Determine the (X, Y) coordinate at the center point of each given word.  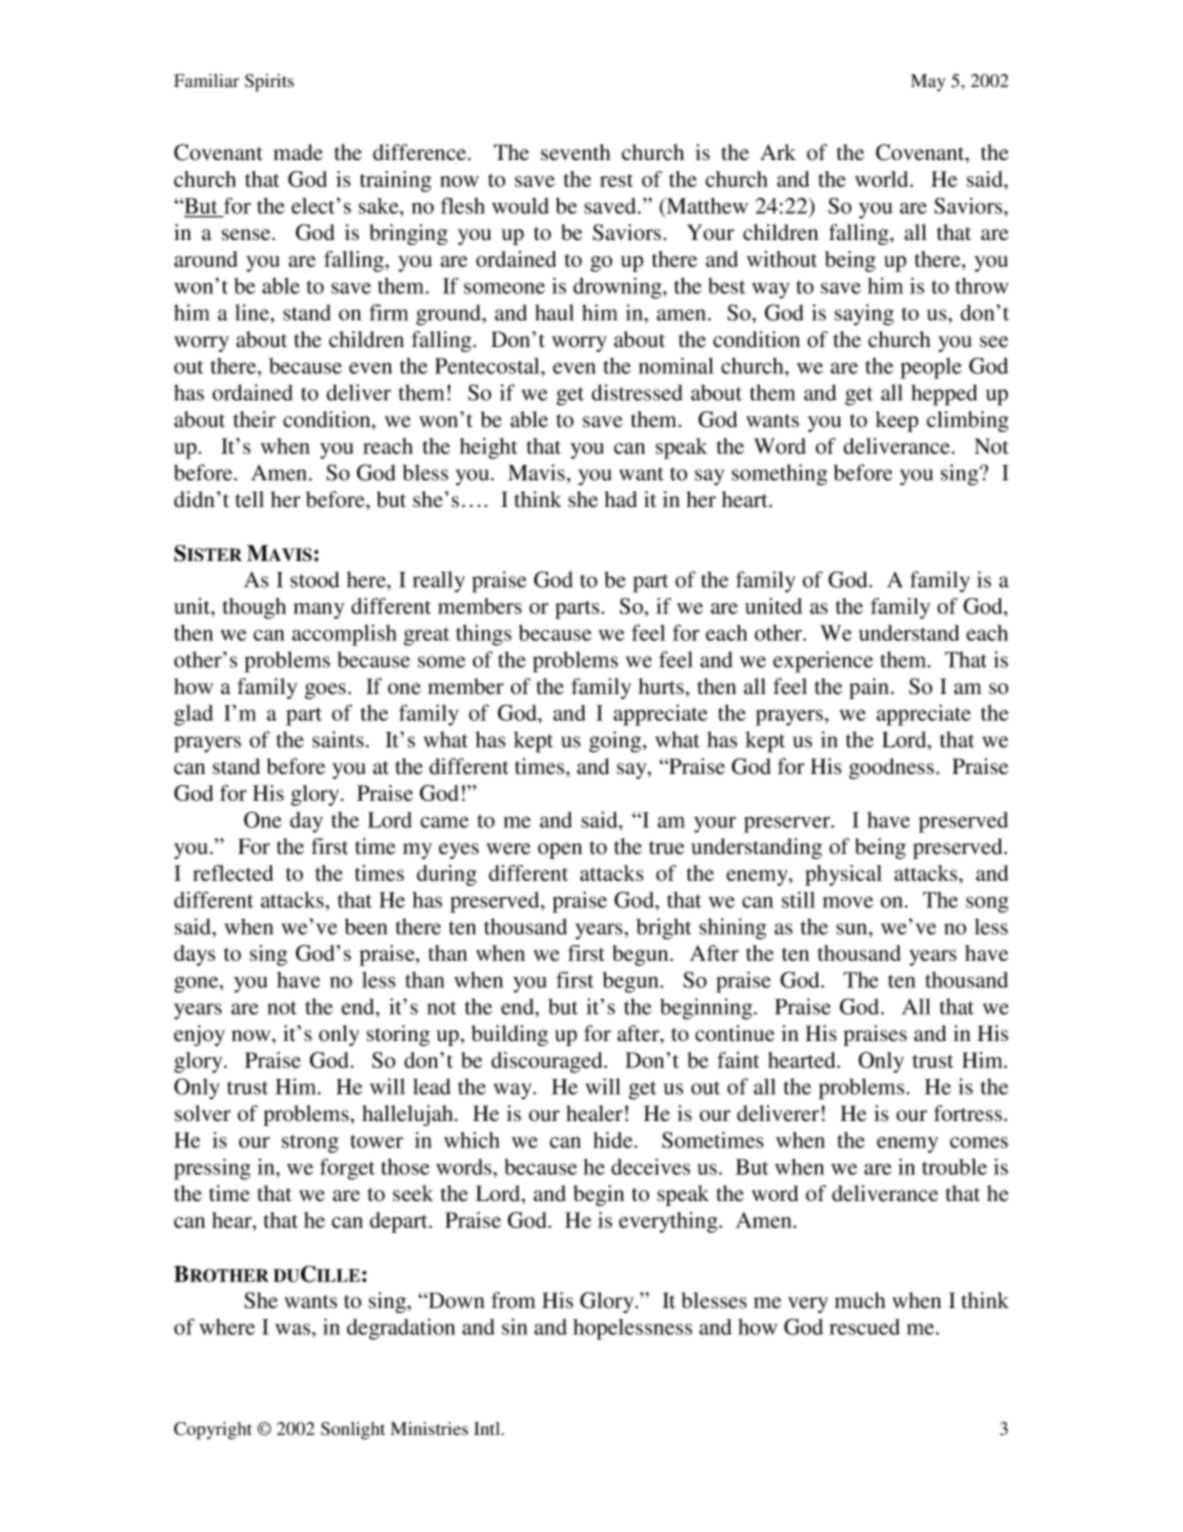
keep (896, 421)
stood (314, 579)
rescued (864, 1327)
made (298, 152)
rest (616, 180)
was (294, 1329)
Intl (488, 1429)
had (620, 499)
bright (663, 929)
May (928, 83)
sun (853, 929)
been (366, 926)
